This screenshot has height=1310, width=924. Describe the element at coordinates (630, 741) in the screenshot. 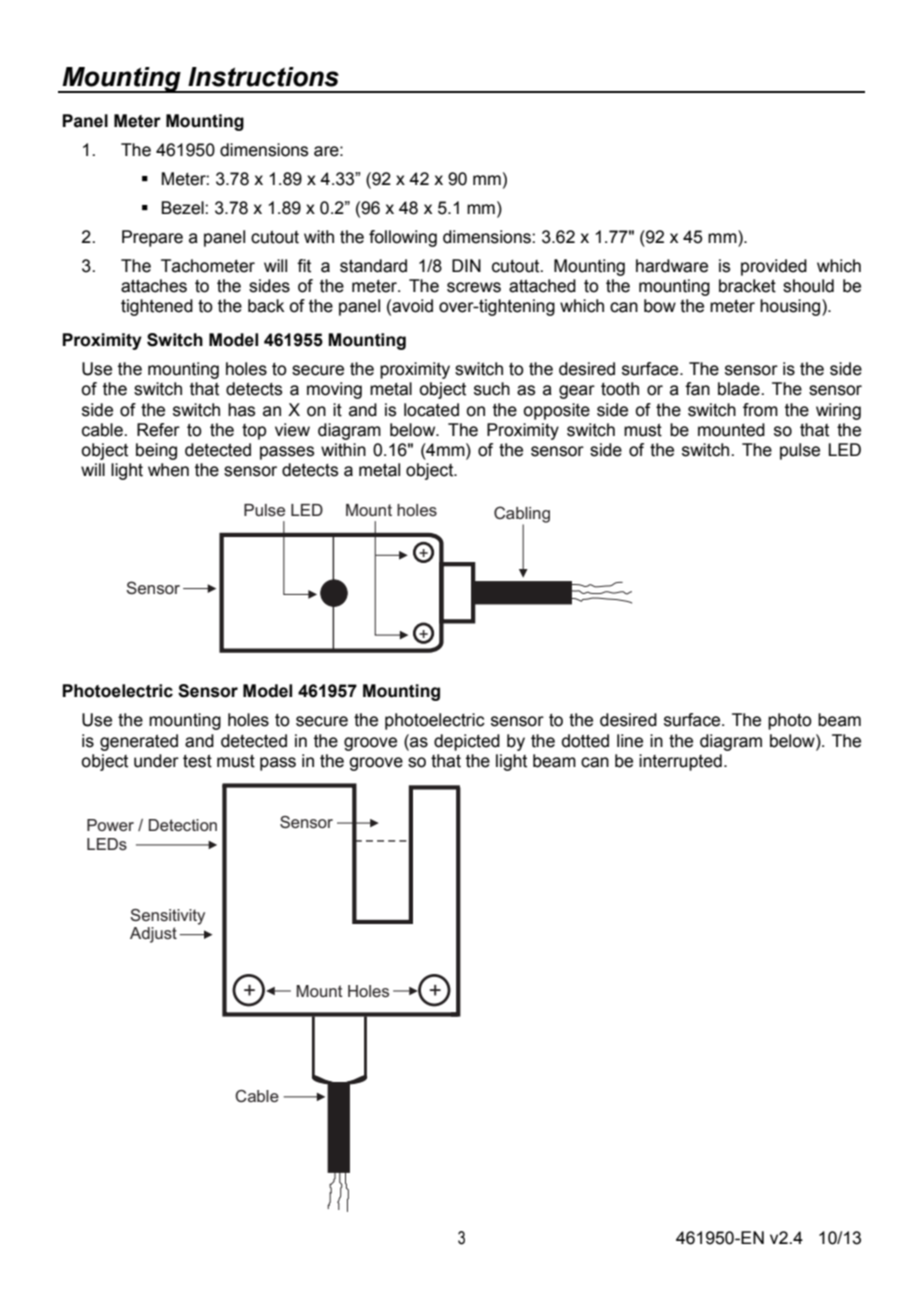

I see `line` at that location.
